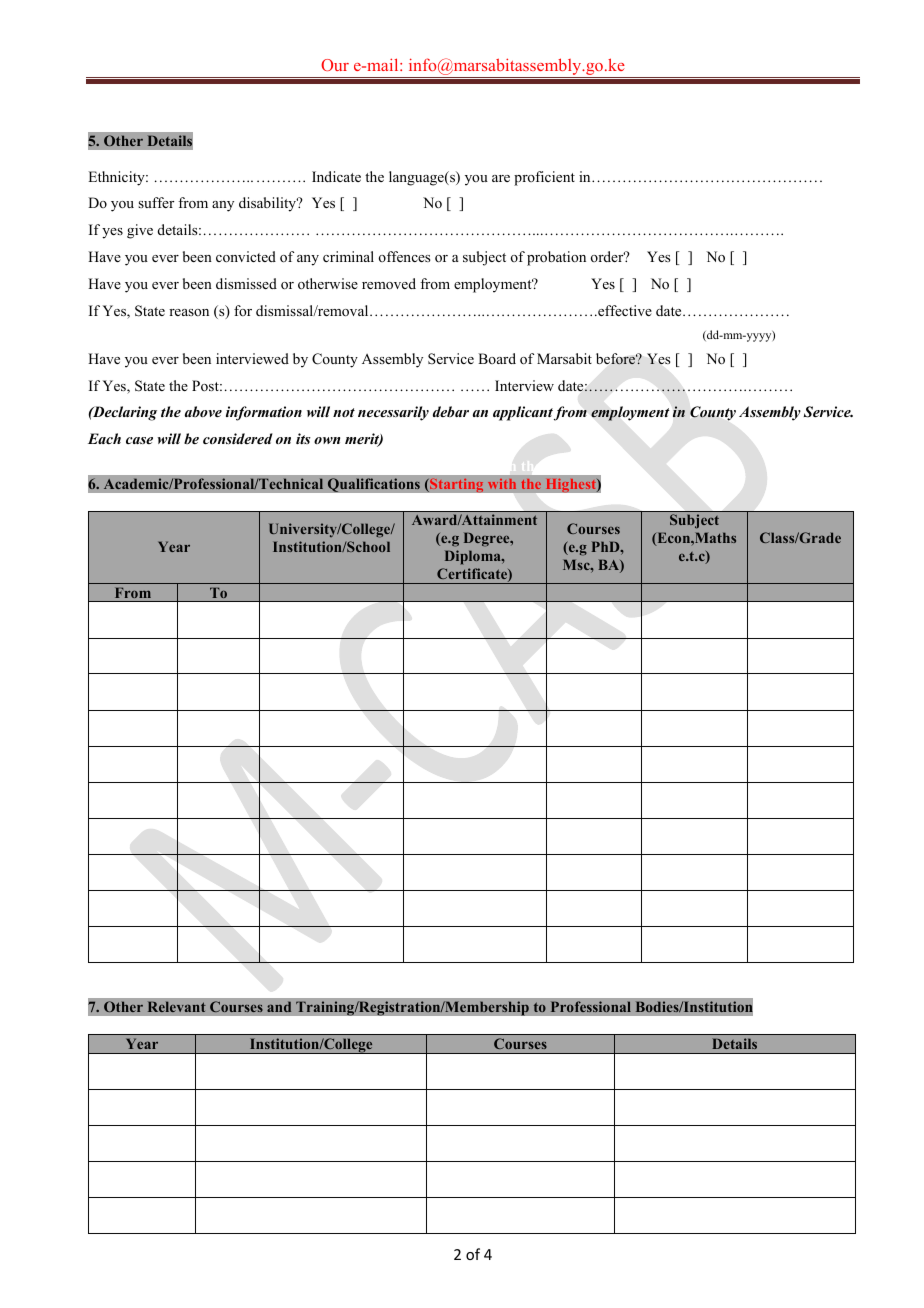 Image resolution: width=924 pixels, height=1308 pixels. I want to click on applicant, so click(523, 413).
